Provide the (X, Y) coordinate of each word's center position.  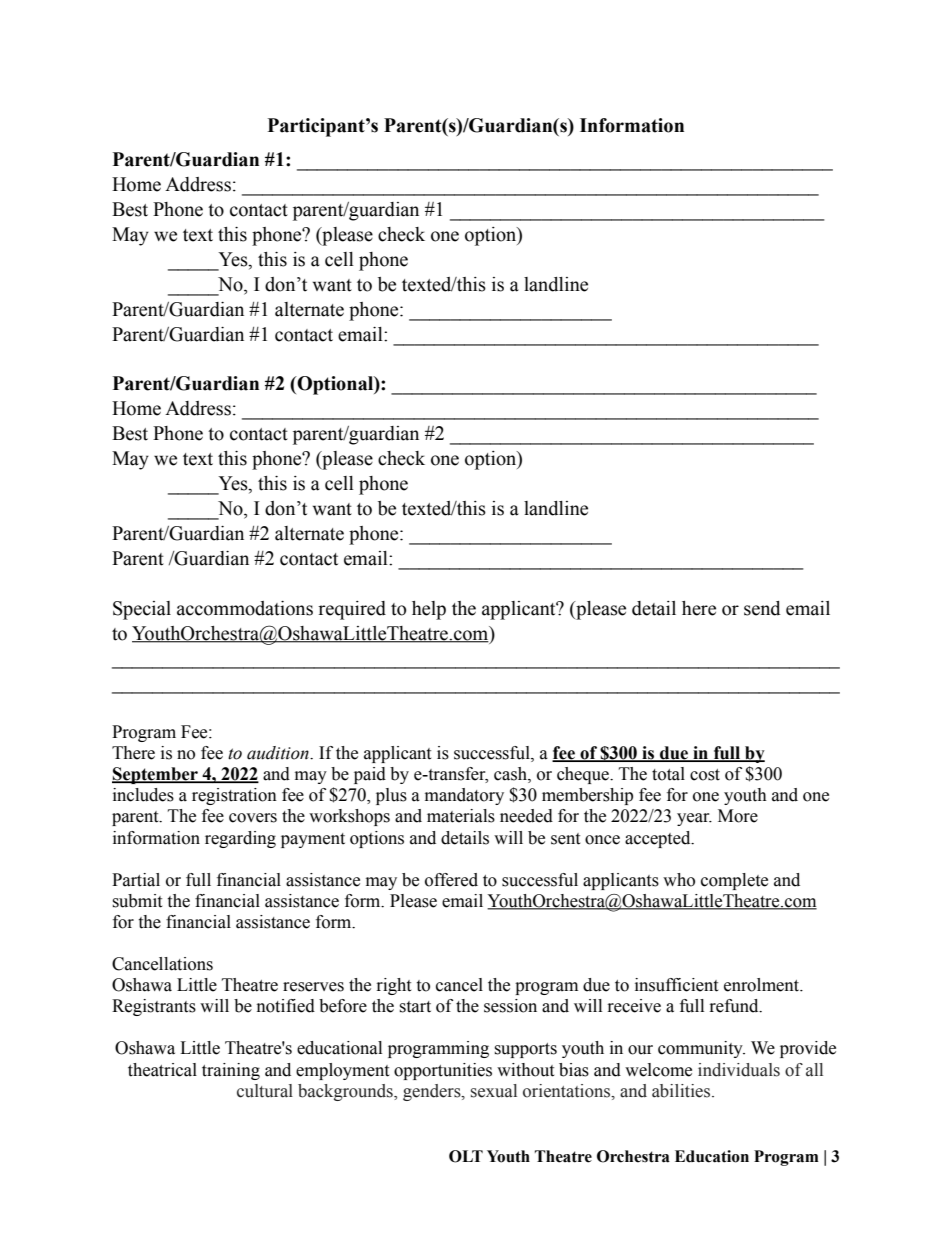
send (762, 608)
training (231, 1071)
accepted (659, 839)
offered (451, 880)
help (429, 610)
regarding (240, 839)
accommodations (245, 608)
